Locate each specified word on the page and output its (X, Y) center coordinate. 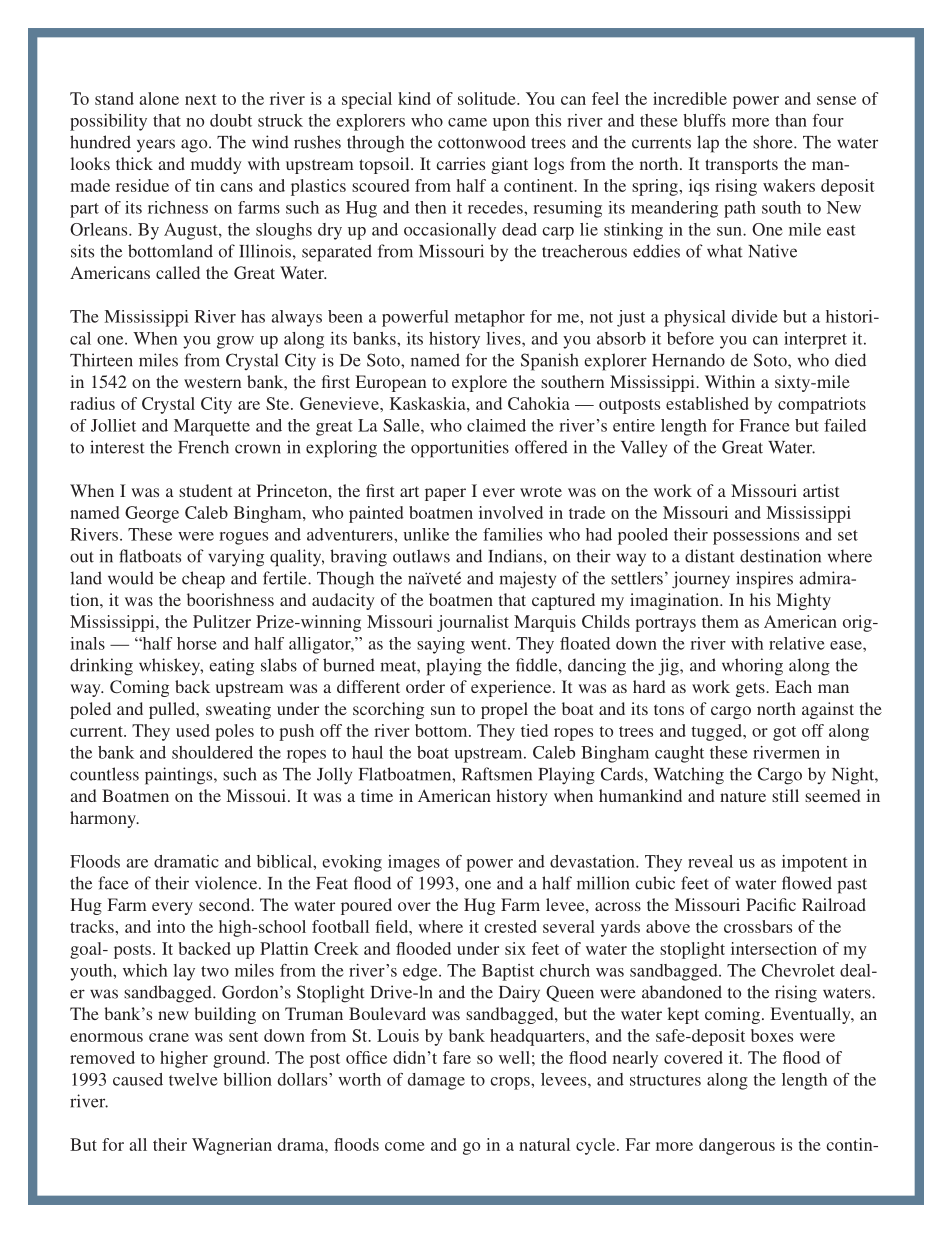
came (467, 122)
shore (774, 142)
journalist (473, 623)
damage (436, 1081)
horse (197, 643)
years (156, 146)
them (720, 621)
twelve (193, 1079)
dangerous (737, 1146)
